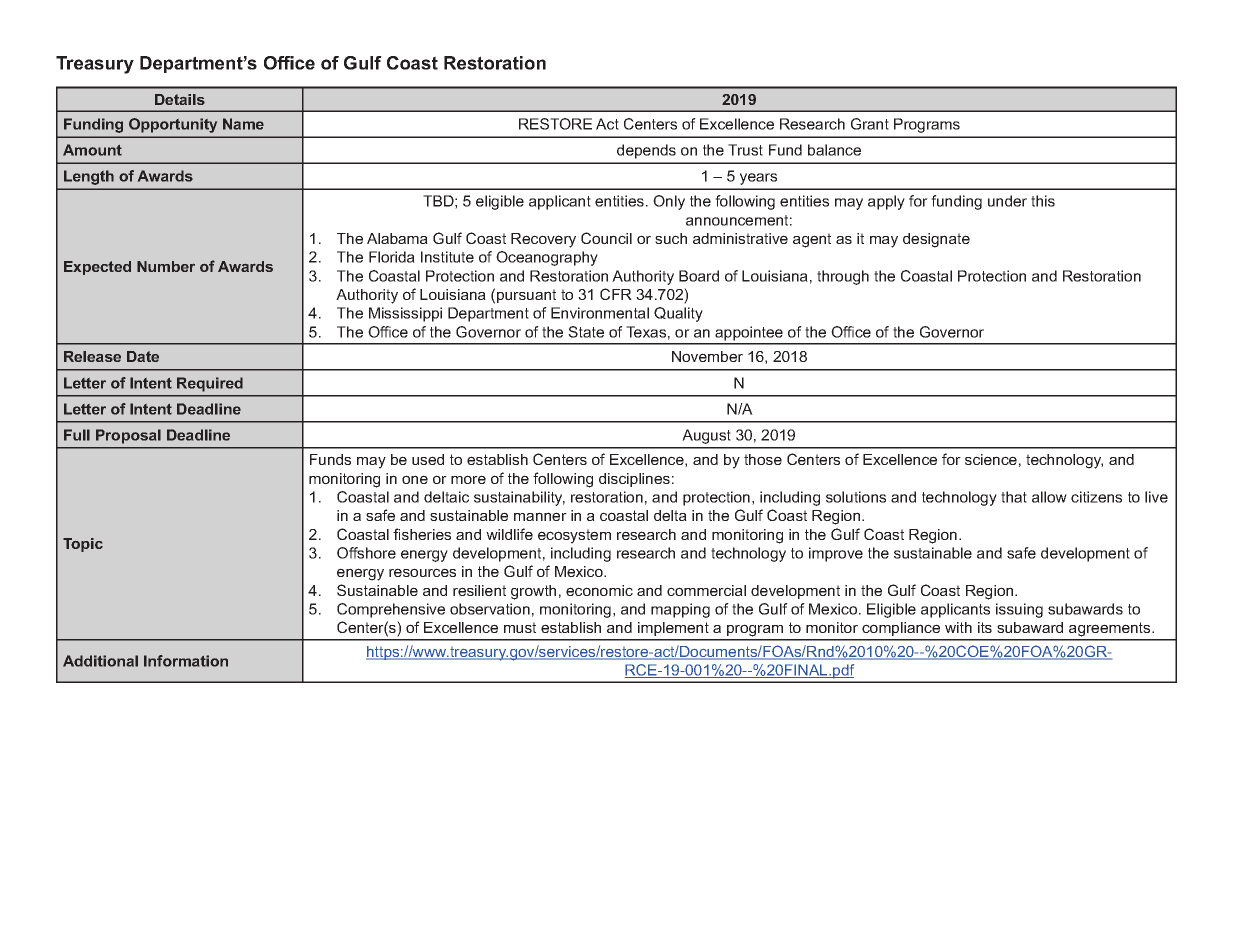 The width and height of the screenshot is (1233, 952). Describe the element at coordinates (870, 124) in the screenshot. I see `Grant` at that location.
